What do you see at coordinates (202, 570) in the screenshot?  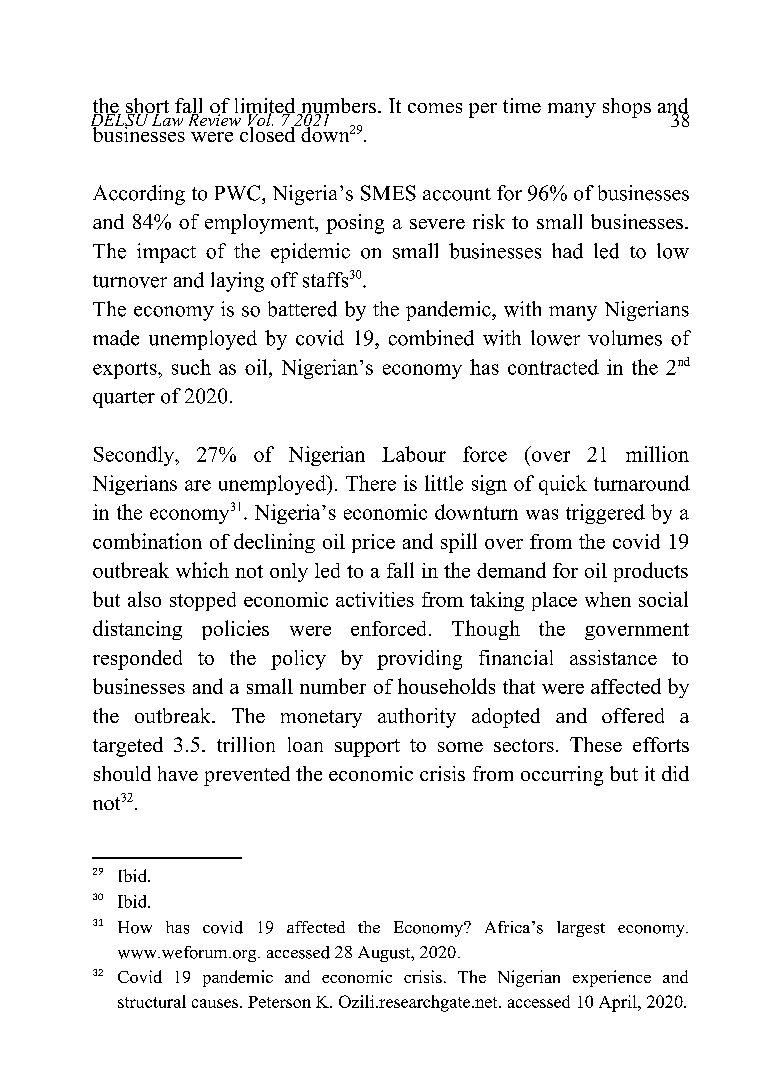 I see `which` at bounding box center [202, 570].
